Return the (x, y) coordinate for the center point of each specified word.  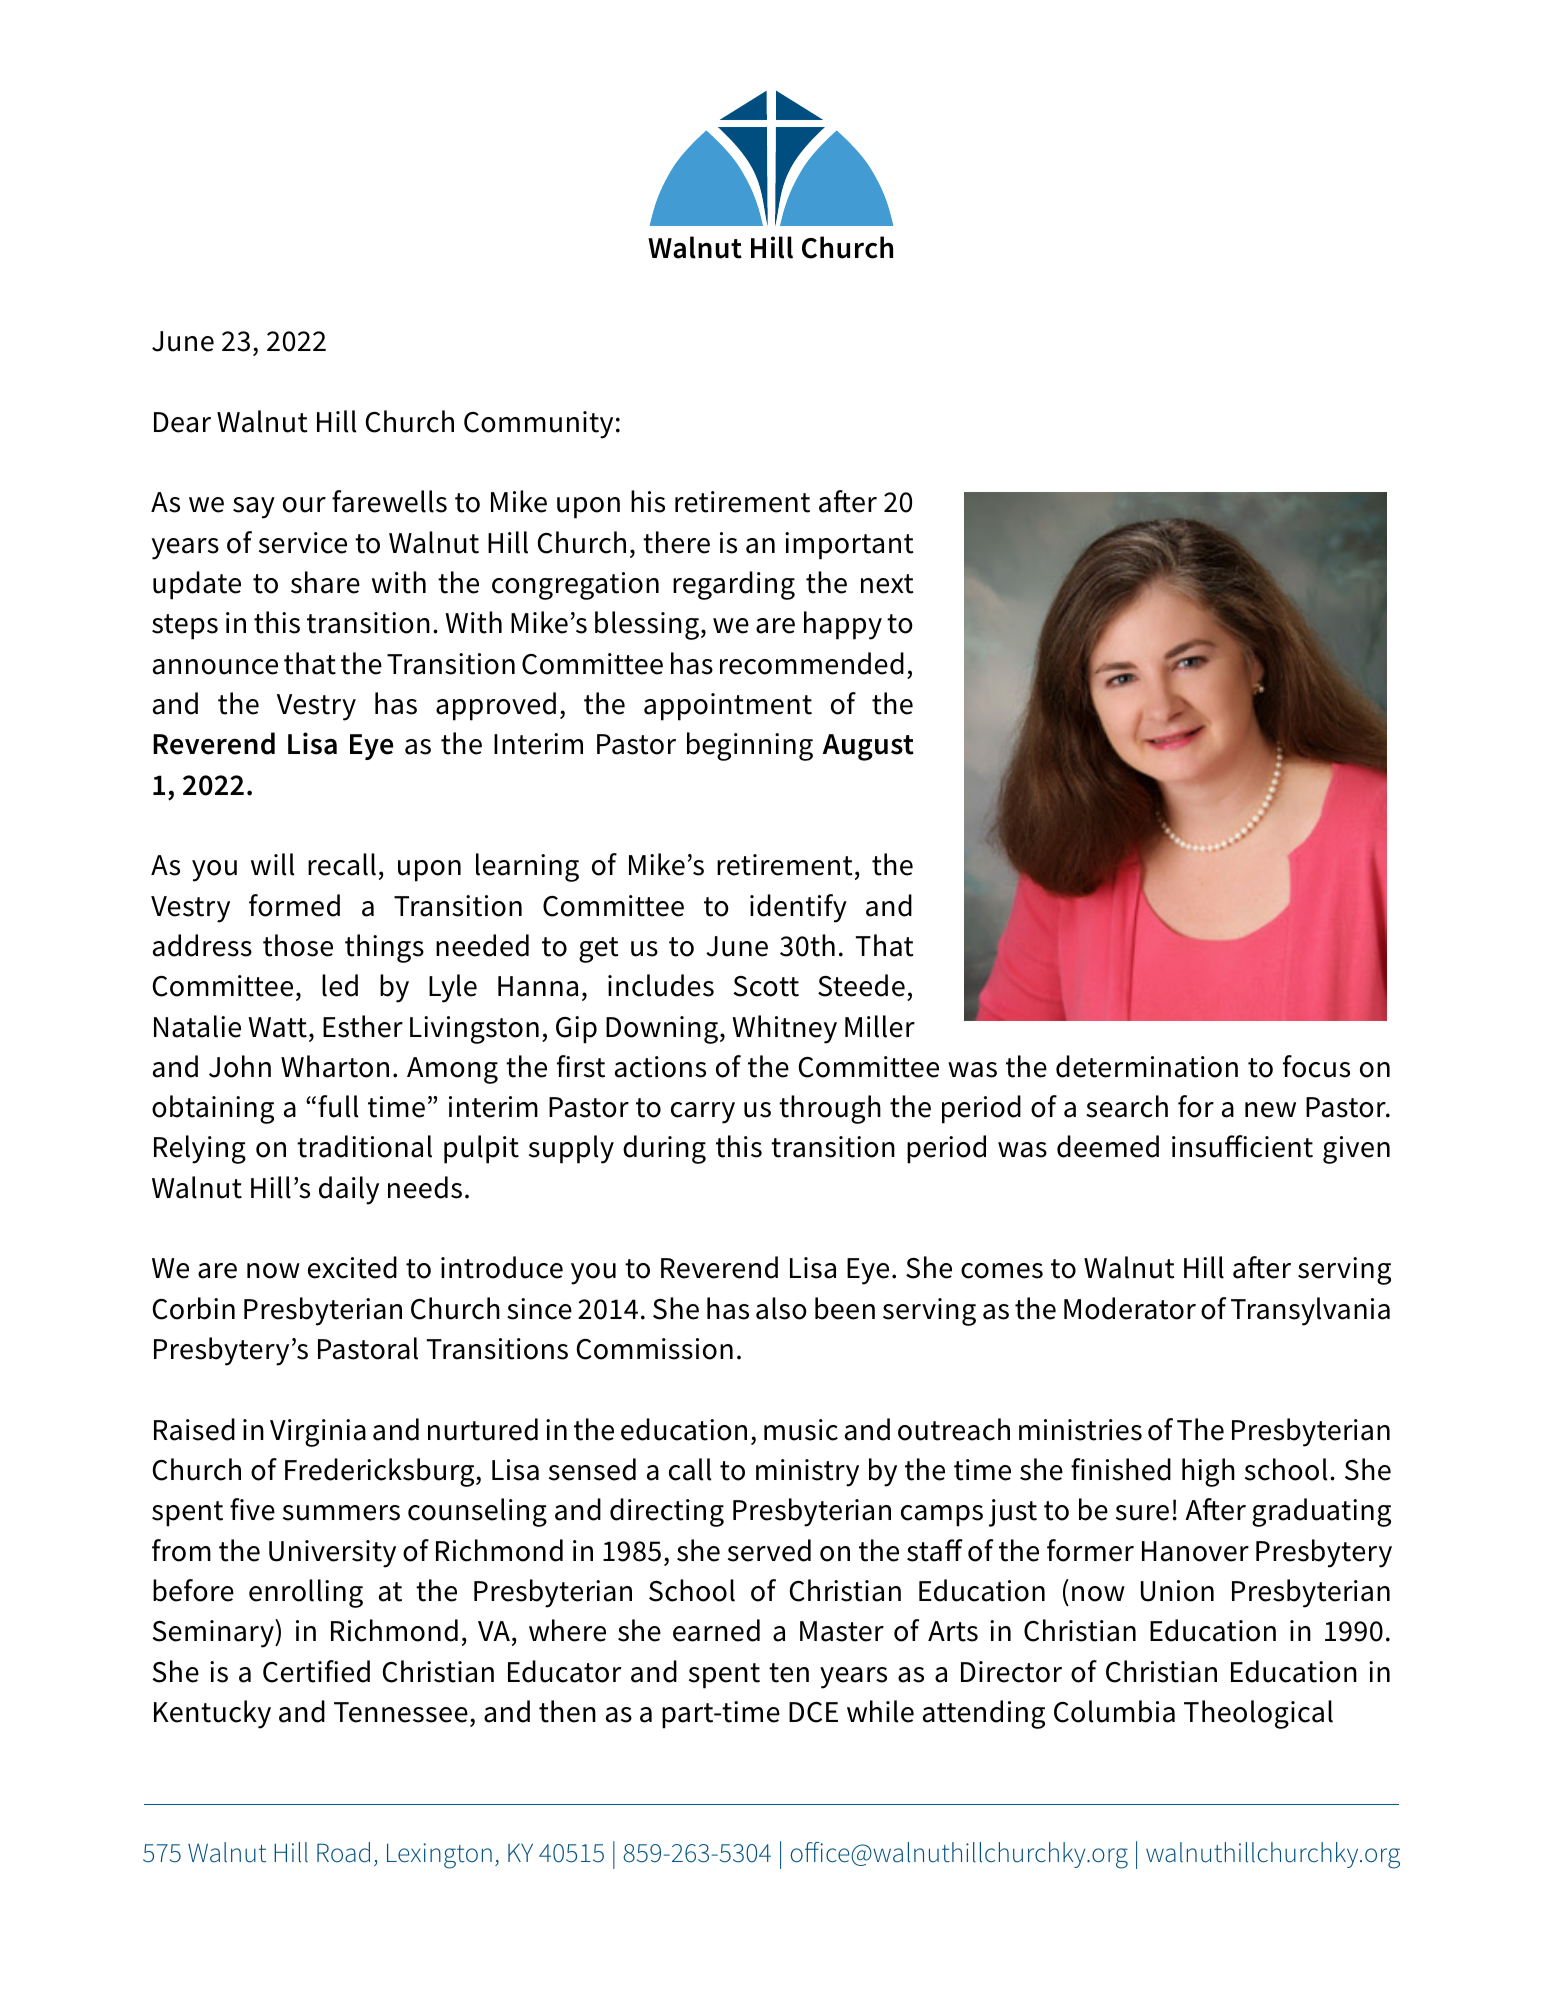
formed (294, 905)
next (887, 584)
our (304, 505)
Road (343, 1852)
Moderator (1130, 1308)
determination (1147, 1066)
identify (798, 908)
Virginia (318, 1433)
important (849, 546)
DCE (813, 1712)
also (781, 1308)
